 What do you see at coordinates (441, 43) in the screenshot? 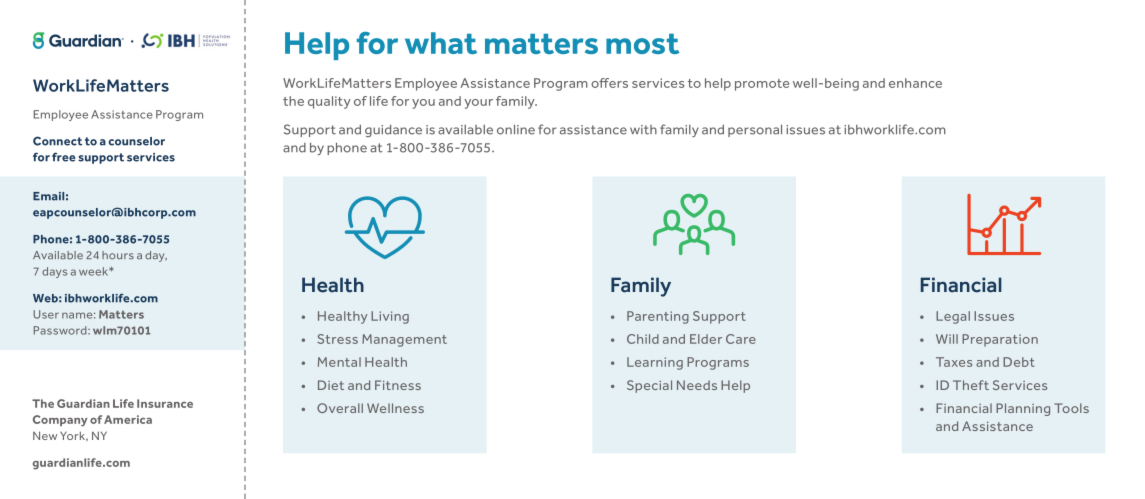
I see `what` at bounding box center [441, 43].
